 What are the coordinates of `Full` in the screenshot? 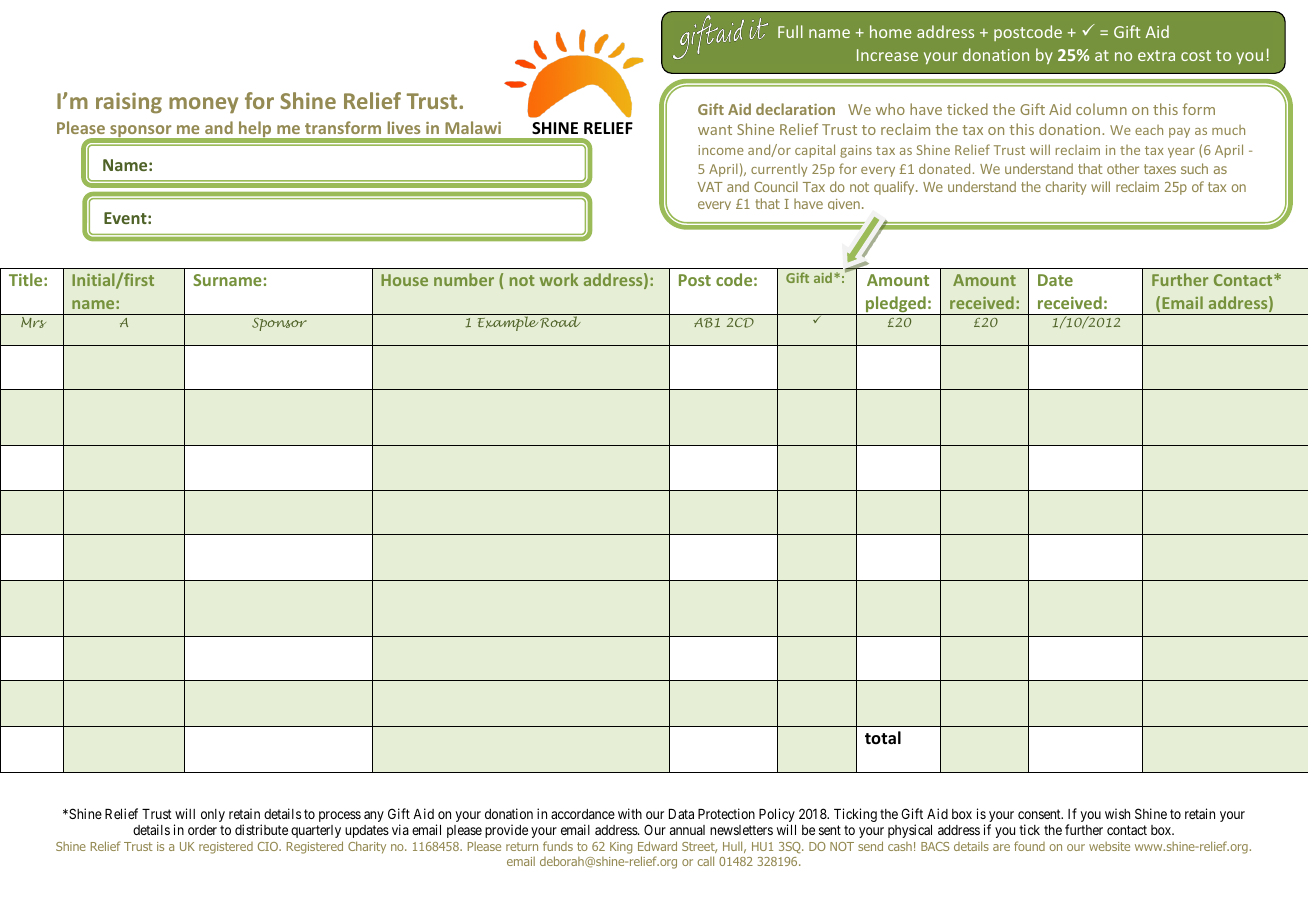 It's located at (790, 31).
